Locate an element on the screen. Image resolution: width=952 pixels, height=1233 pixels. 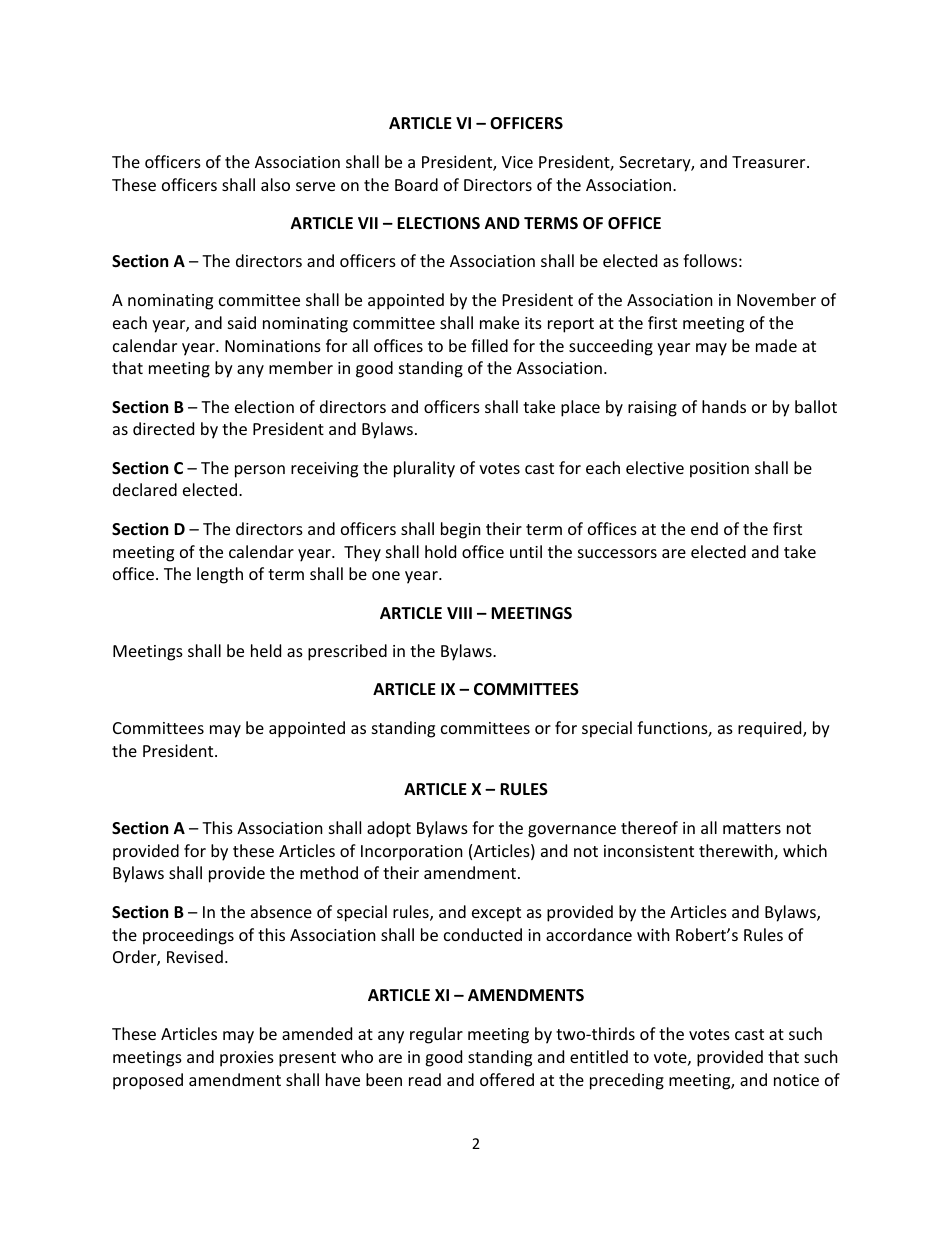
required is located at coordinates (771, 729).
